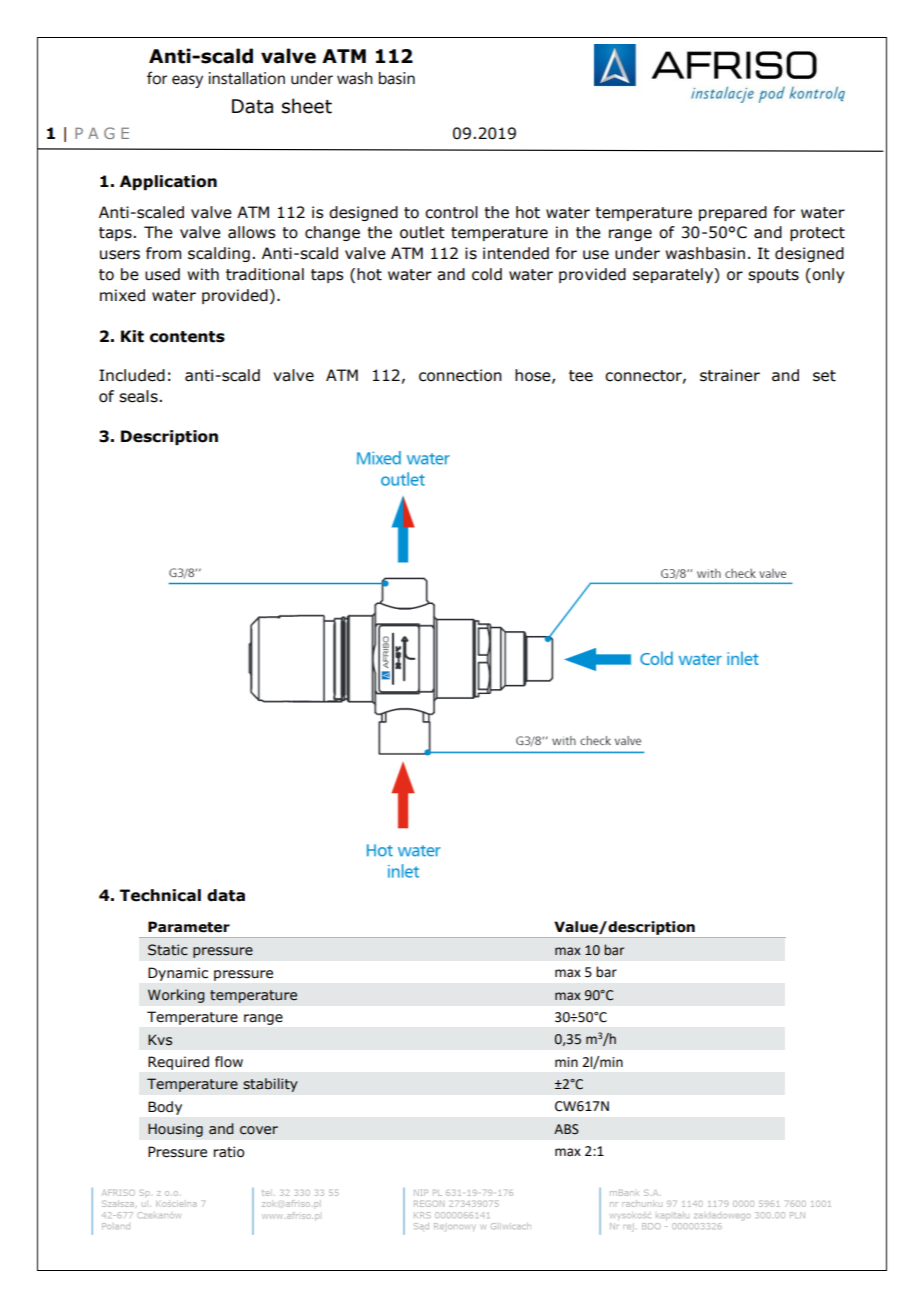 The image size is (924, 1308). I want to click on control, so click(451, 212).
